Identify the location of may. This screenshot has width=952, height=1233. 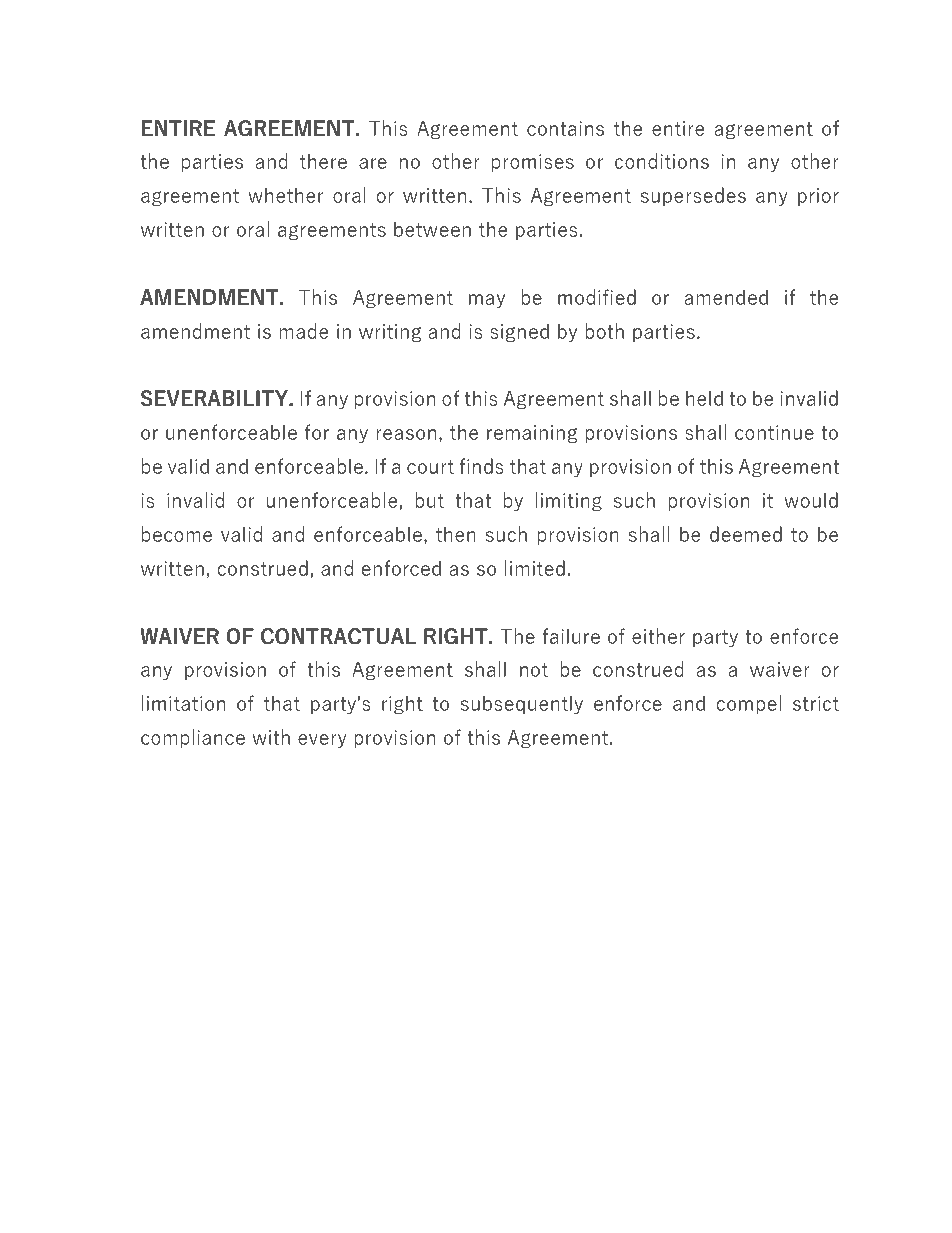
(487, 301).
